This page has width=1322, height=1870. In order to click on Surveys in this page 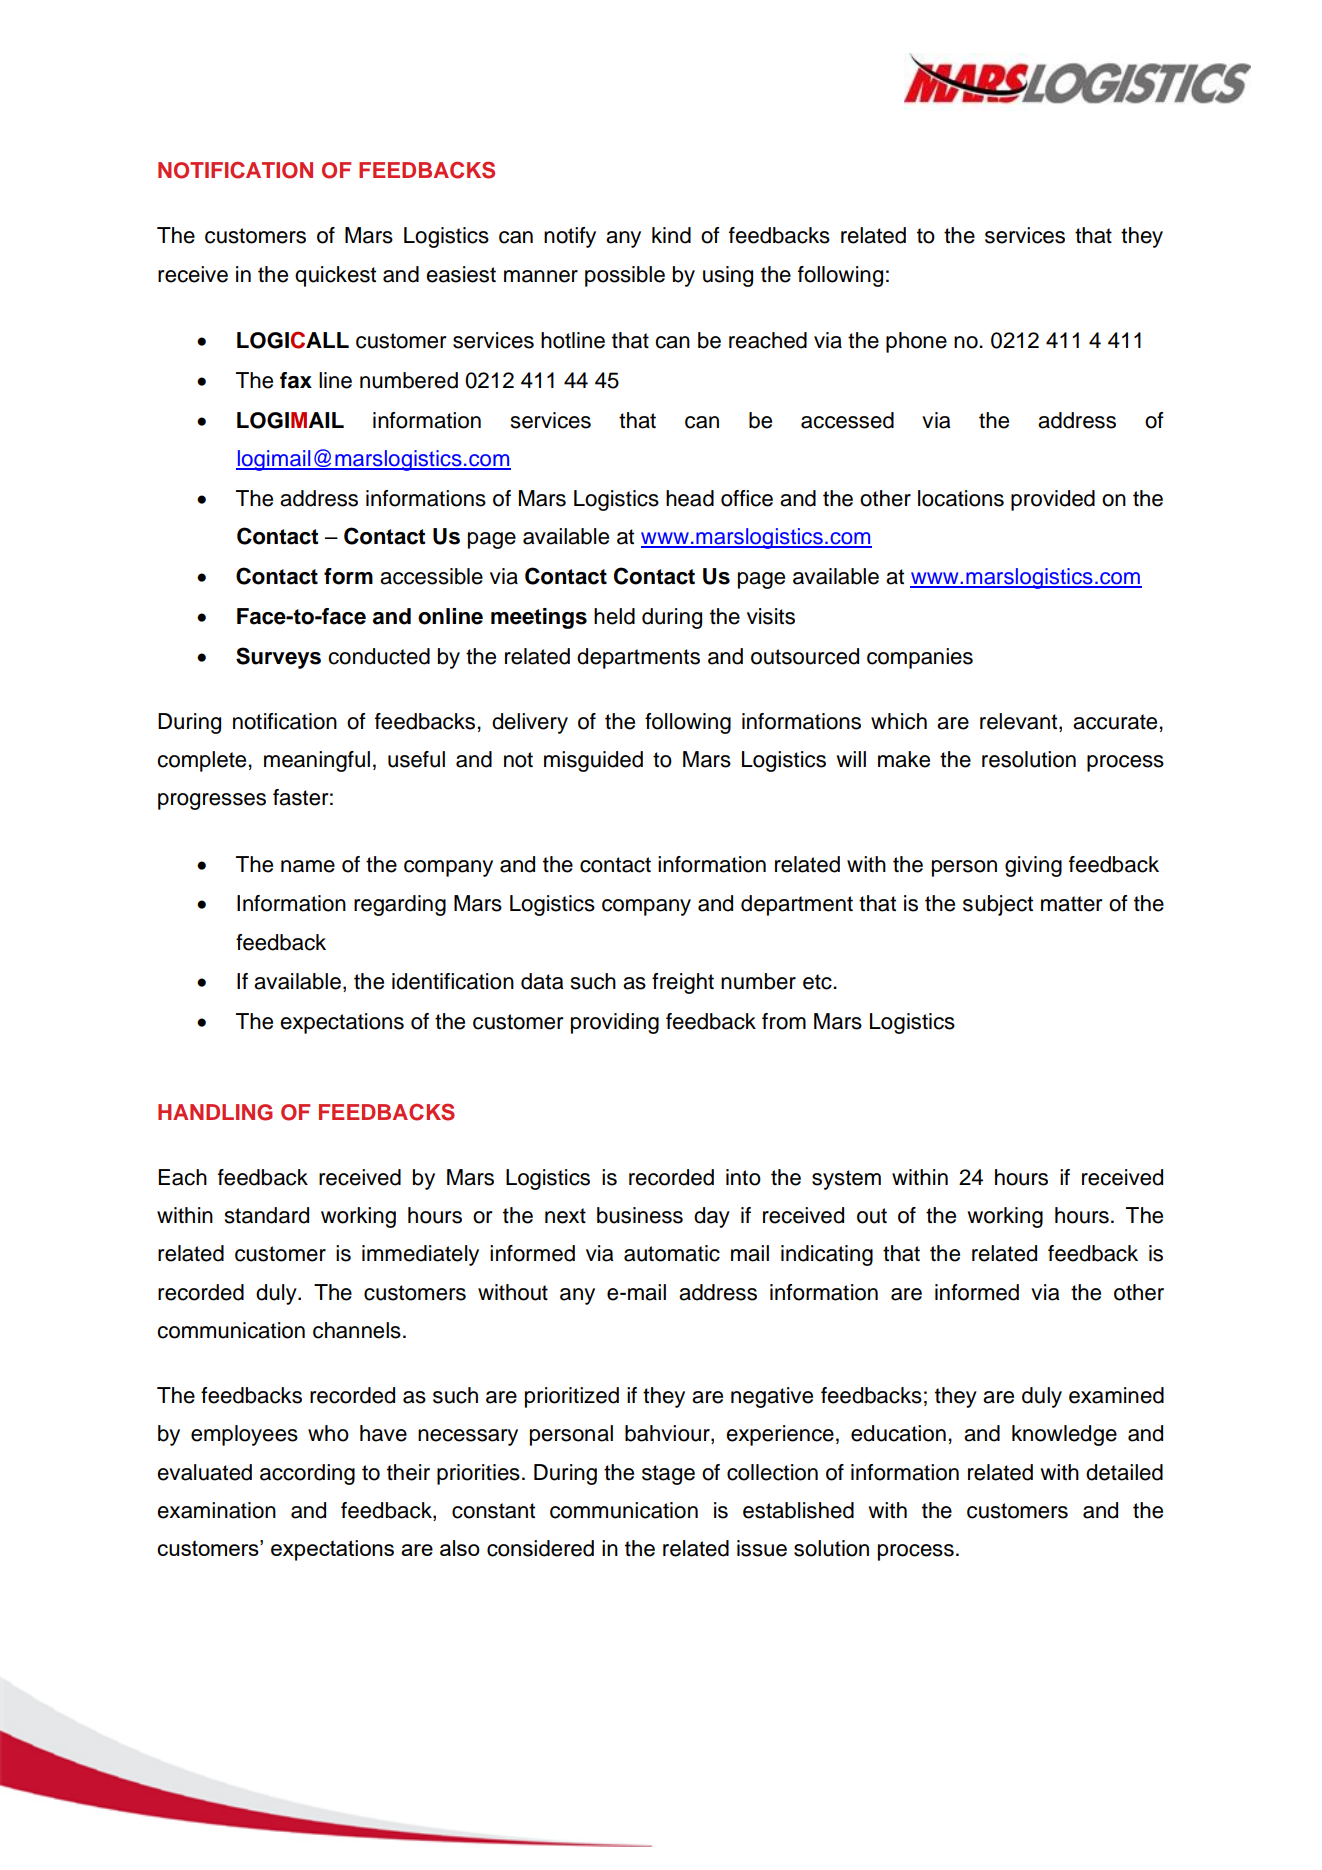, I will do `click(278, 658)`.
